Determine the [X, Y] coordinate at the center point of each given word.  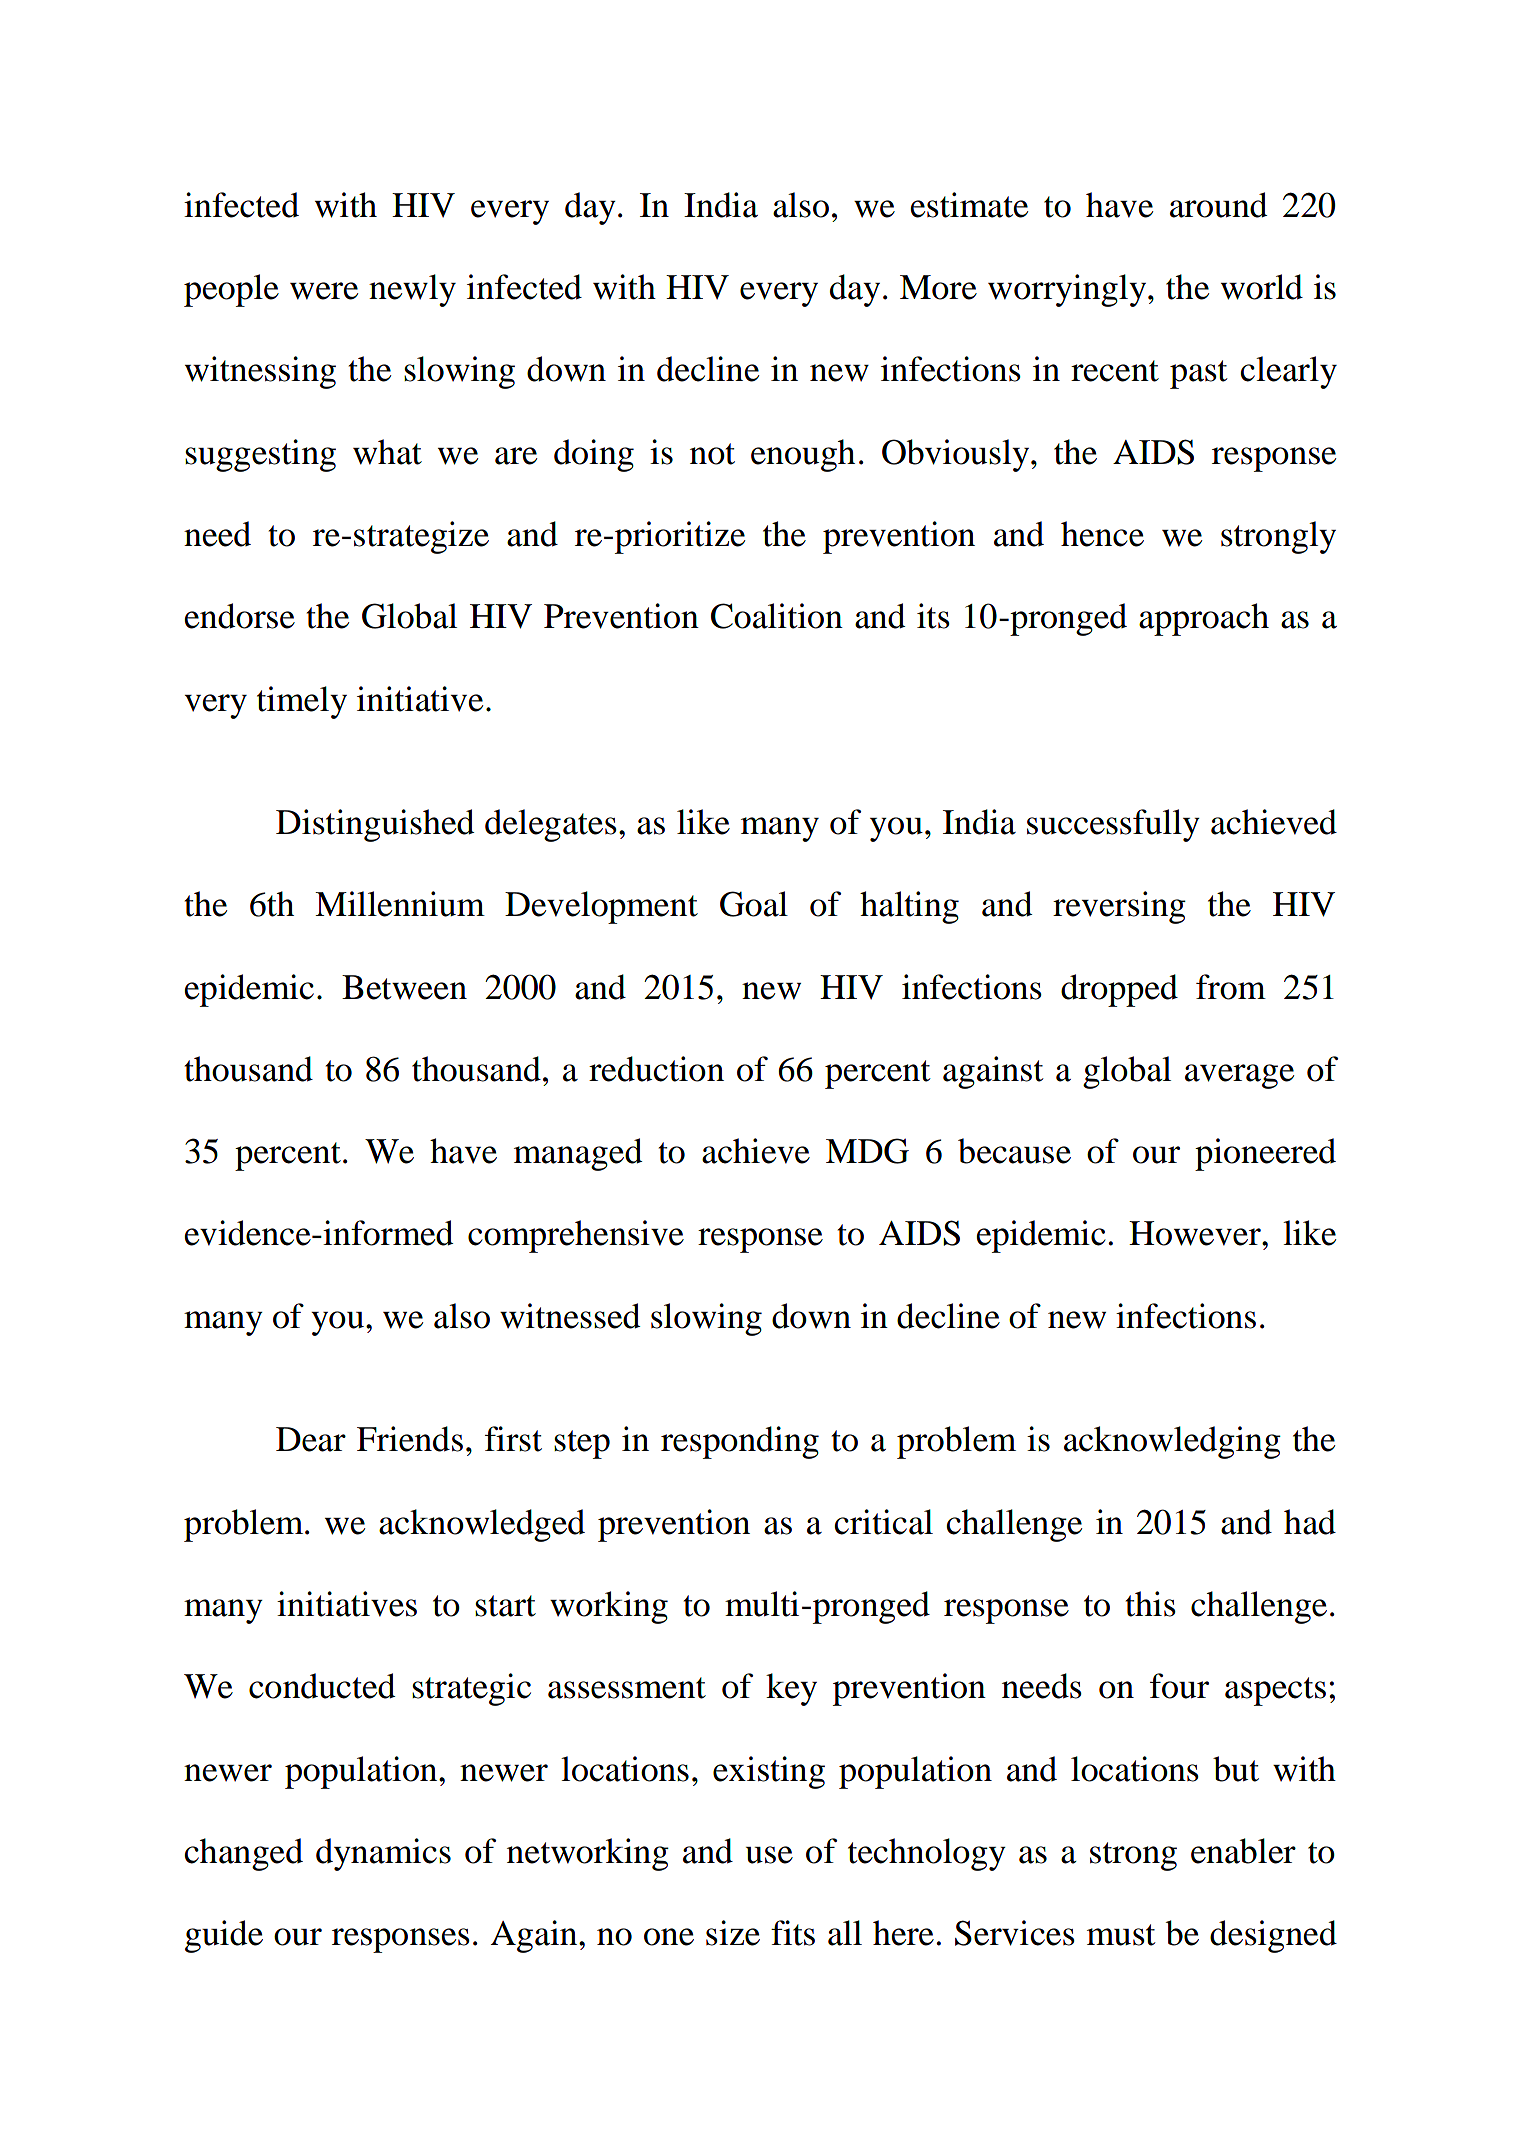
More [938, 287]
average [1239, 1076]
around [1219, 205]
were [324, 291]
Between [404, 987]
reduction [656, 1069]
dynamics [383, 1854]
